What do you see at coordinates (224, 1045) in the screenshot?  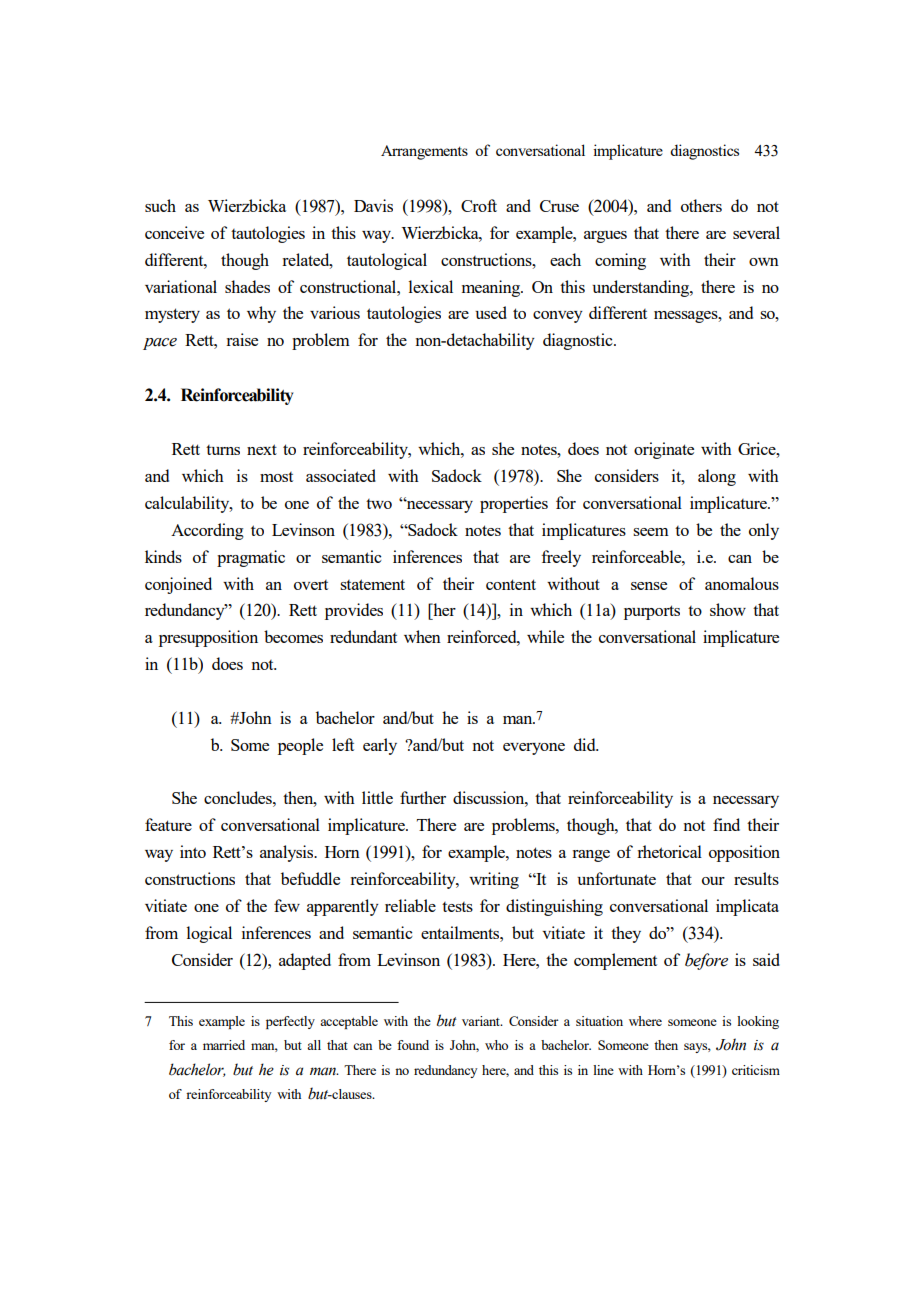 I see `married` at bounding box center [224, 1045].
